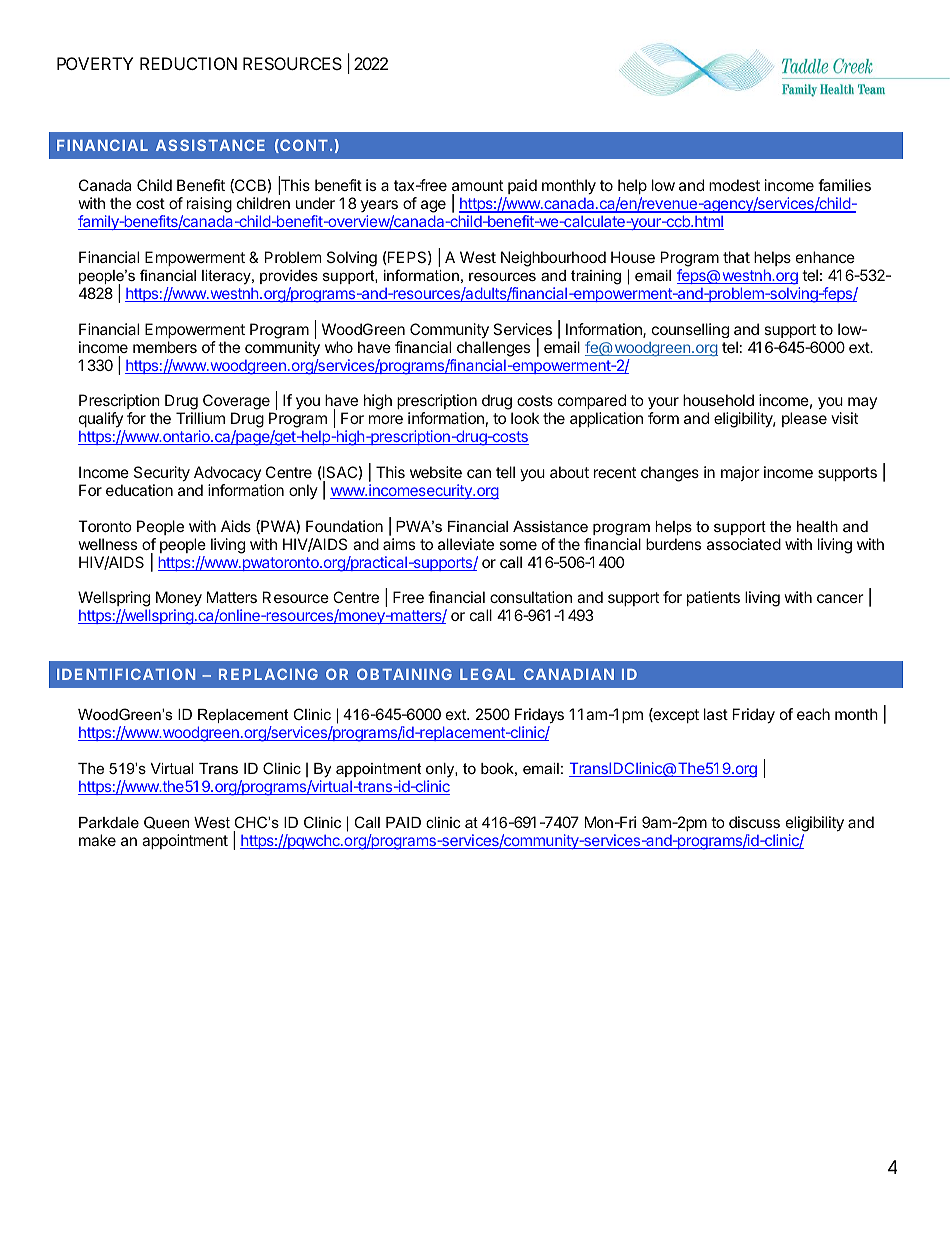 The width and height of the screenshot is (952, 1233). Describe the element at coordinates (804, 419) in the screenshot. I see `please` at that location.
